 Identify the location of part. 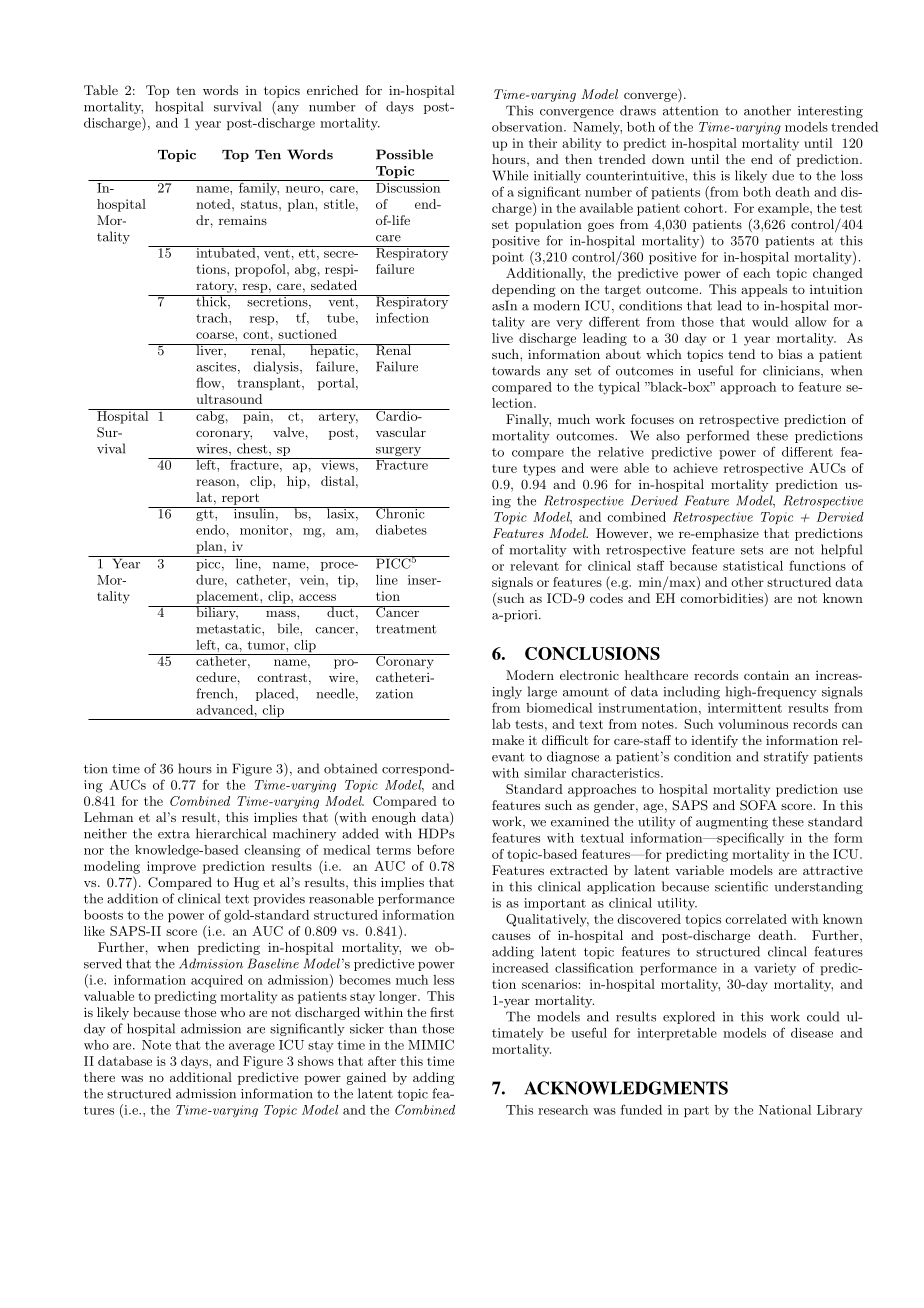
(696, 1111).
